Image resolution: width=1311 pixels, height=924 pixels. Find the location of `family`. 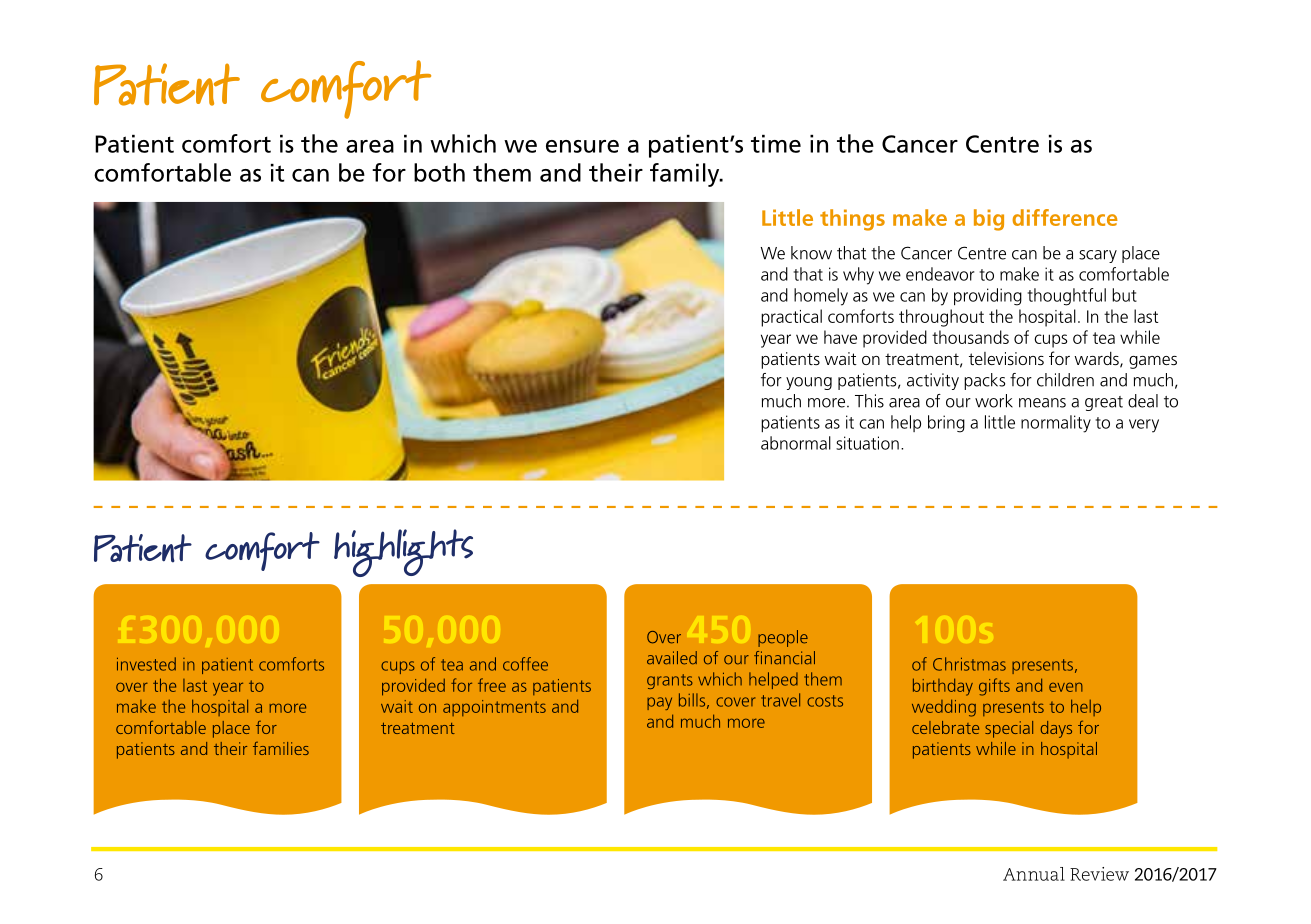

family is located at coordinates (686, 175).
